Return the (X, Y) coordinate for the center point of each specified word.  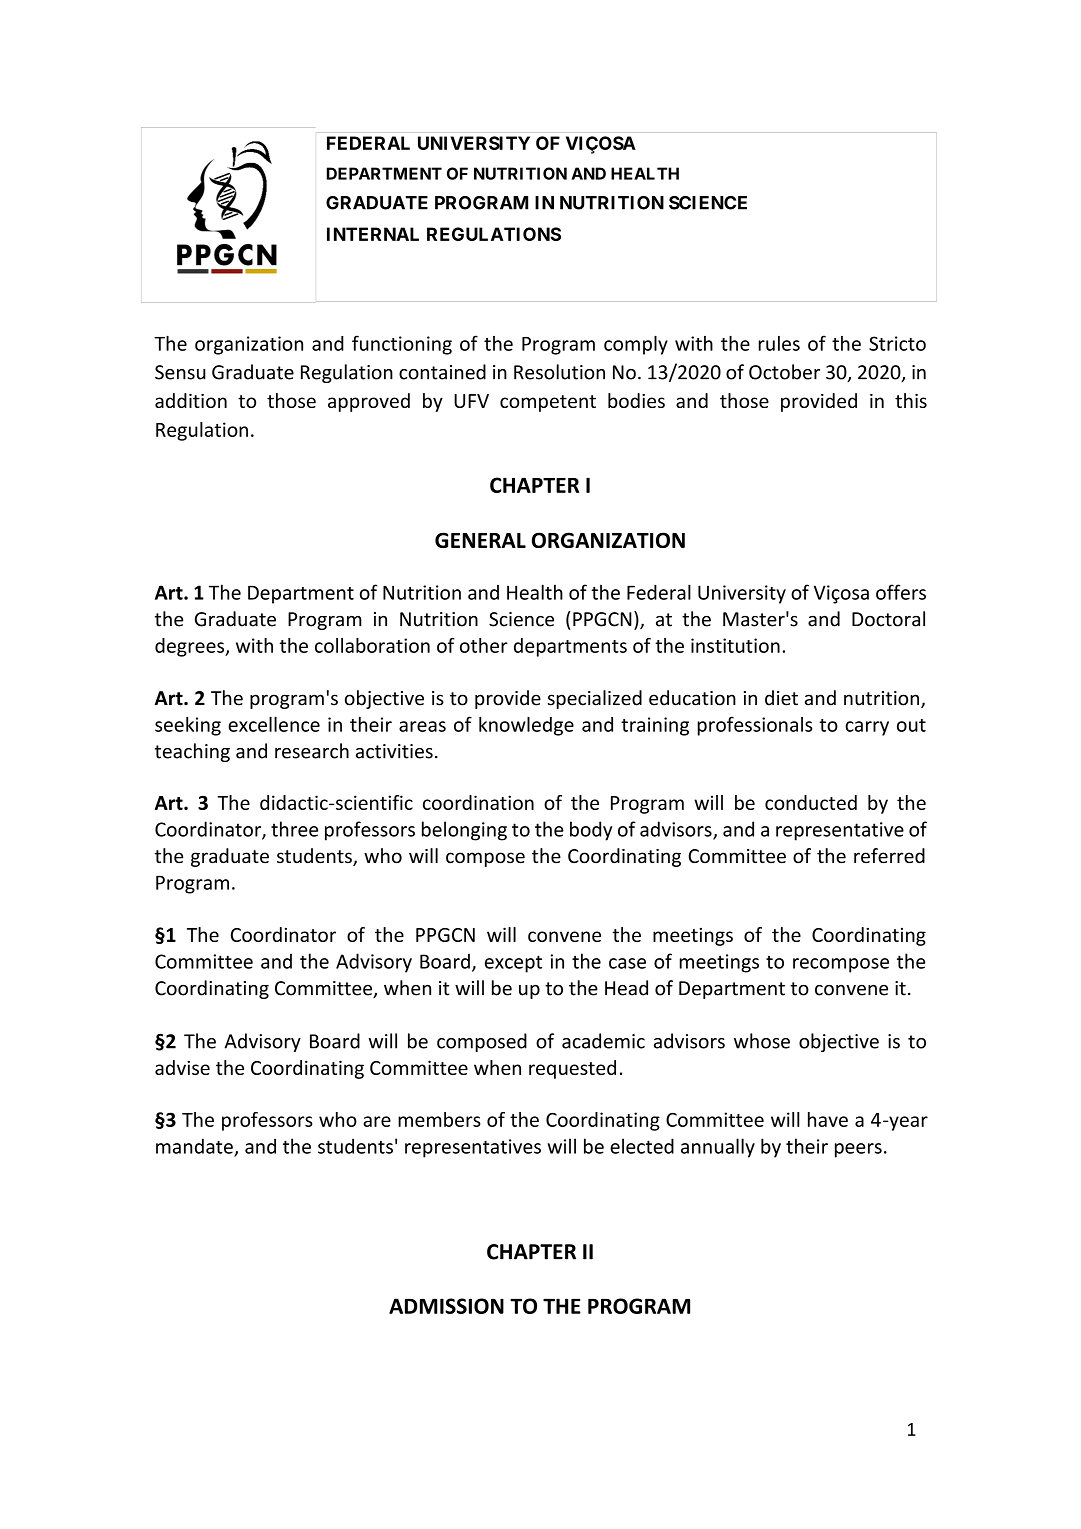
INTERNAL (373, 234)
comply (636, 345)
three (294, 829)
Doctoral (888, 619)
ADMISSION (446, 1306)
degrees (191, 647)
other (484, 645)
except (513, 964)
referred (889, 856)
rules (779, 343)
